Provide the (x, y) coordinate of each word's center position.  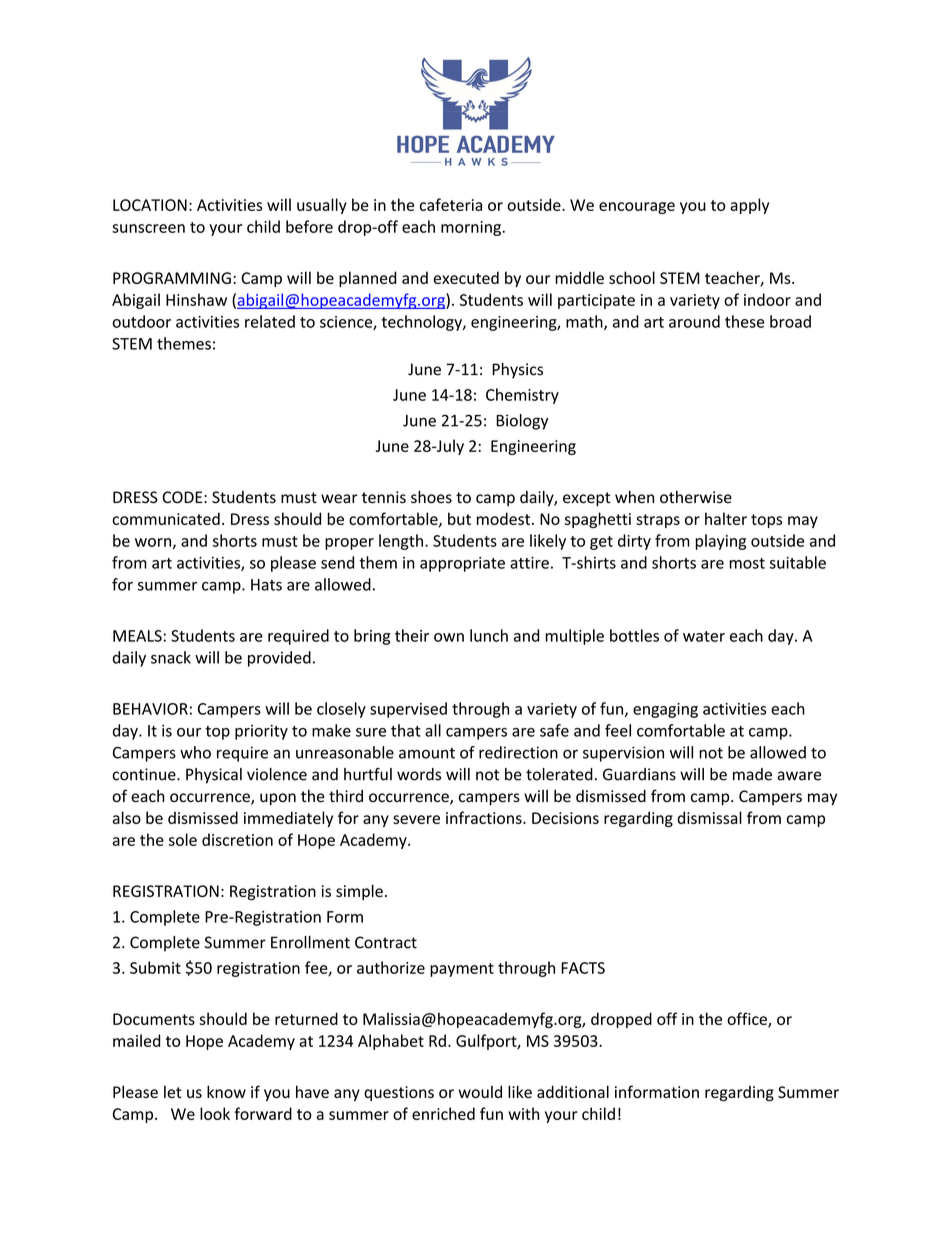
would (480, 1091)
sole (183, 839)
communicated (166, 518)
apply (749, 206)
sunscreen (148, 228)
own (449, 637)
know (226, 1091)
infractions (485, 817)
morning (472, 228)
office (748, 1019)
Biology (522, 422)
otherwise (696, 497)
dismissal (709, 817)
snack (171, 657)
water (704, 636)
